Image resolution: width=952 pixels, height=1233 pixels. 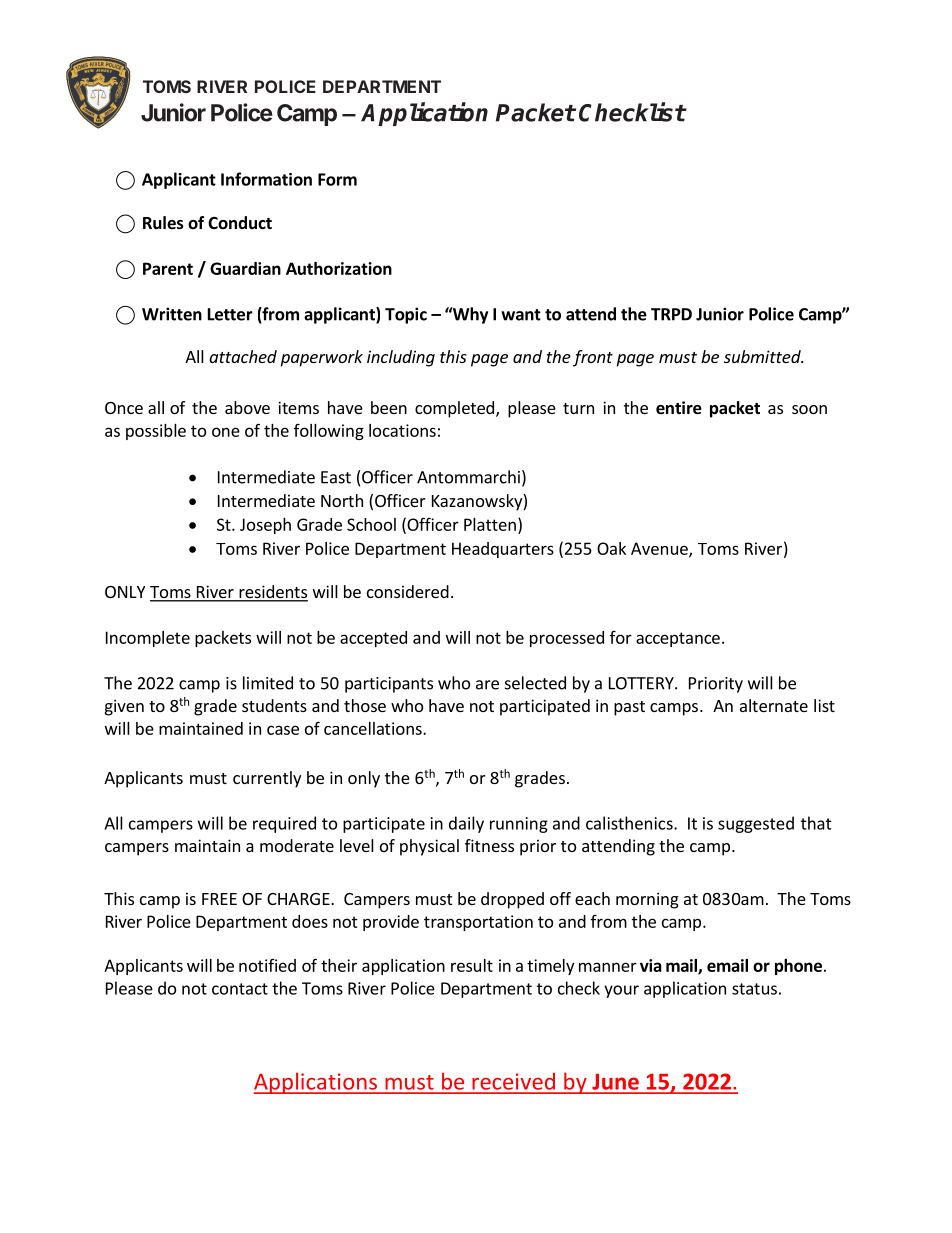 What do you see at coordinates (521, 315) in the page?
I see `want` at bounding box center [521, 315].
